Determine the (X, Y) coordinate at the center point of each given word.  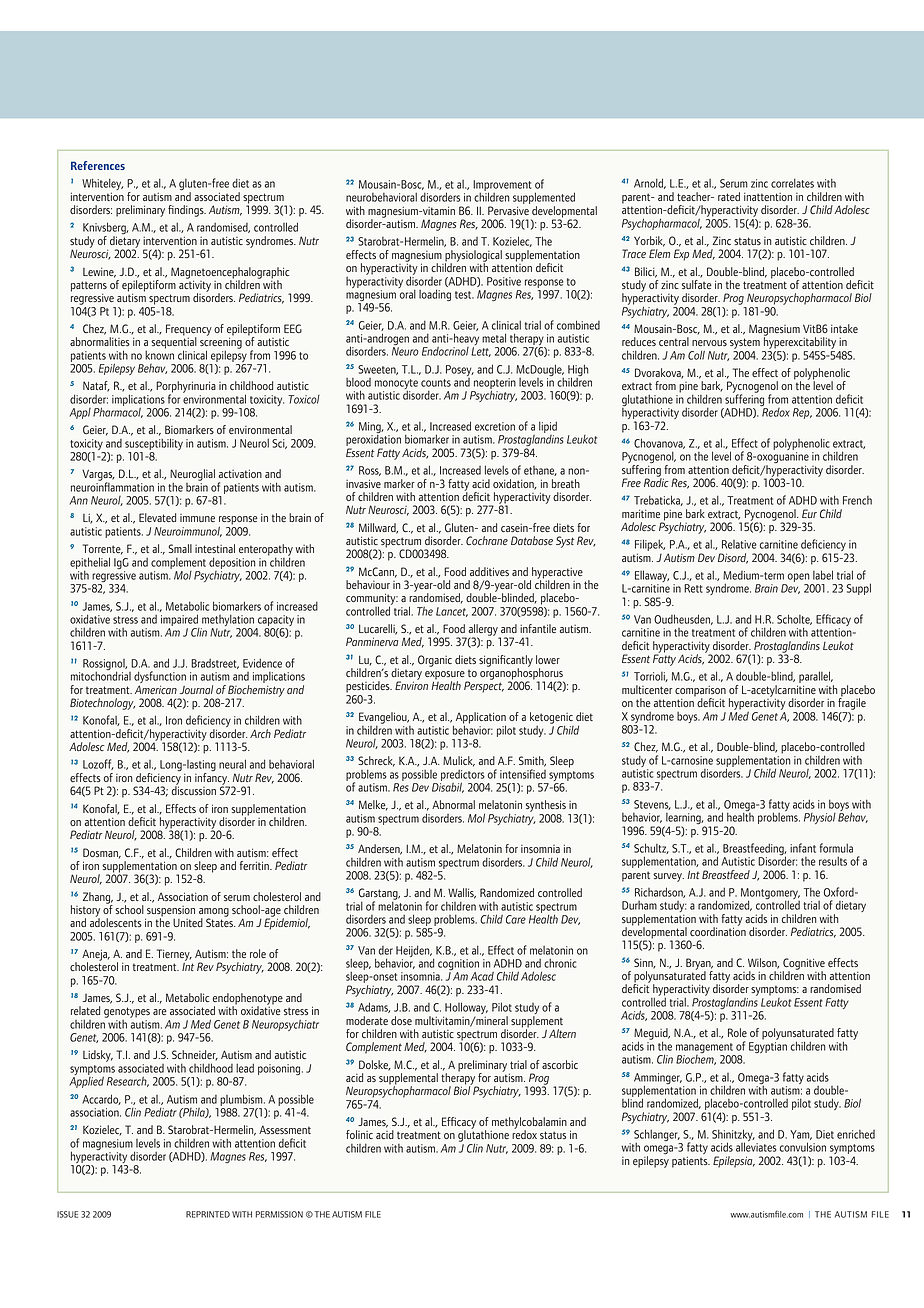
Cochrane (487, 540)
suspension (170, 912)
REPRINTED (208, 1214)
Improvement (502, 187)
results (833, 861)
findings (187, 211)
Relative (739, 544)
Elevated (157, 517)
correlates (792, 183)
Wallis (462, 893)
